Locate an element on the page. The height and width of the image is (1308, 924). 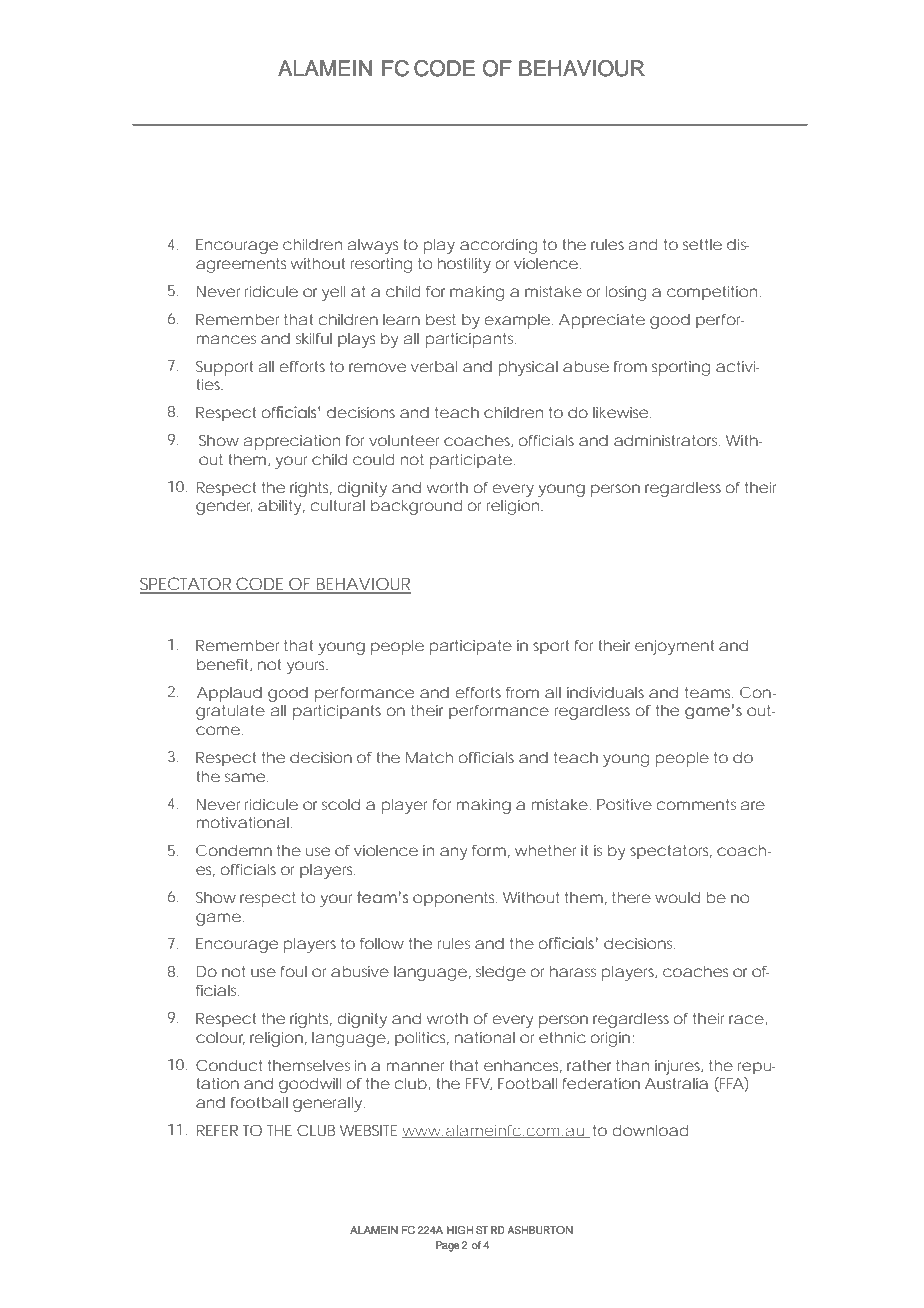
HIGH is located at coordinates (460, 1230).
